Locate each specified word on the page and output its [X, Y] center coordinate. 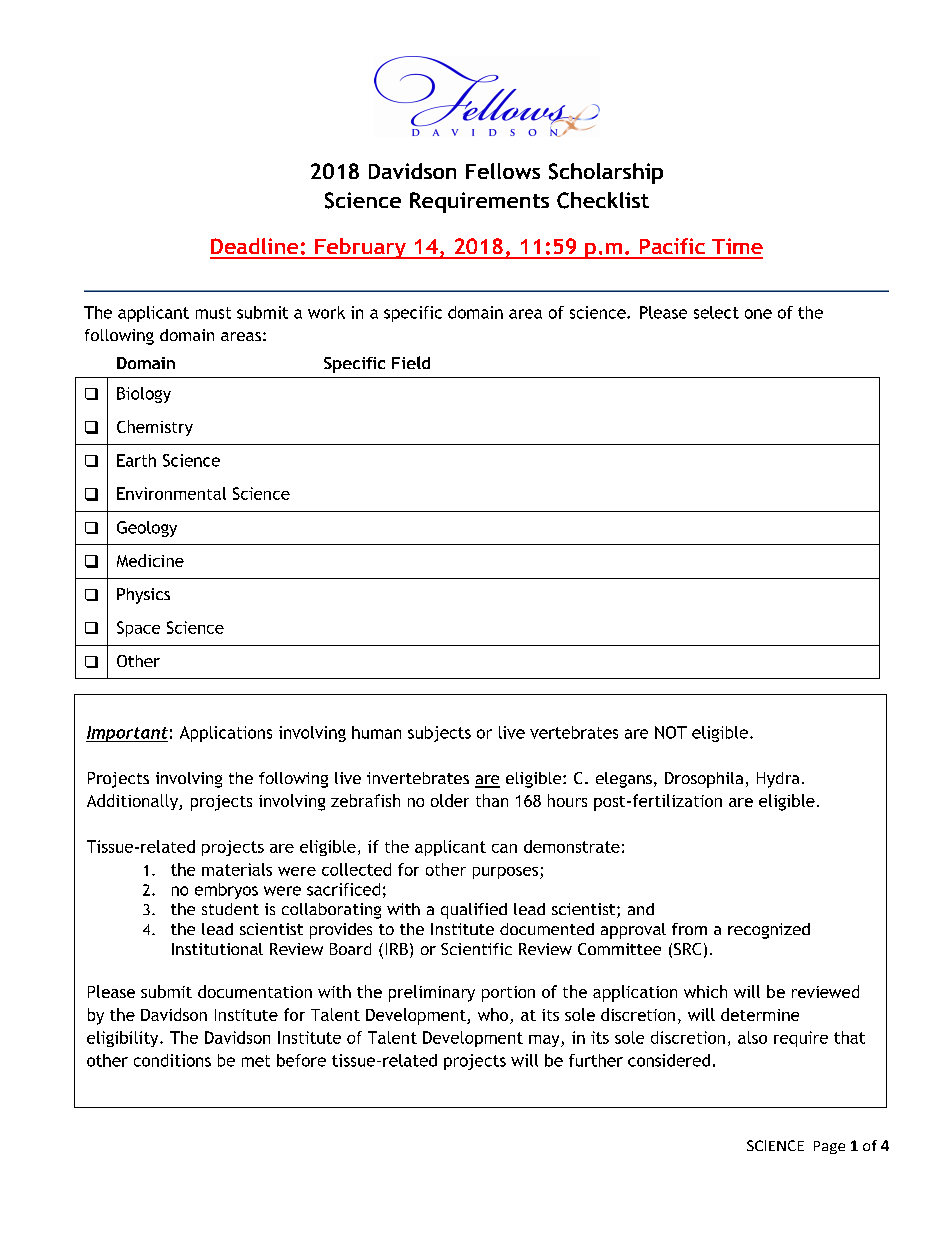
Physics [143, 596]
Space [138, 629]
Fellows [503, 171]
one [758, 314]
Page [829, 1147]
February [360, 248]
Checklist [603, 200]
